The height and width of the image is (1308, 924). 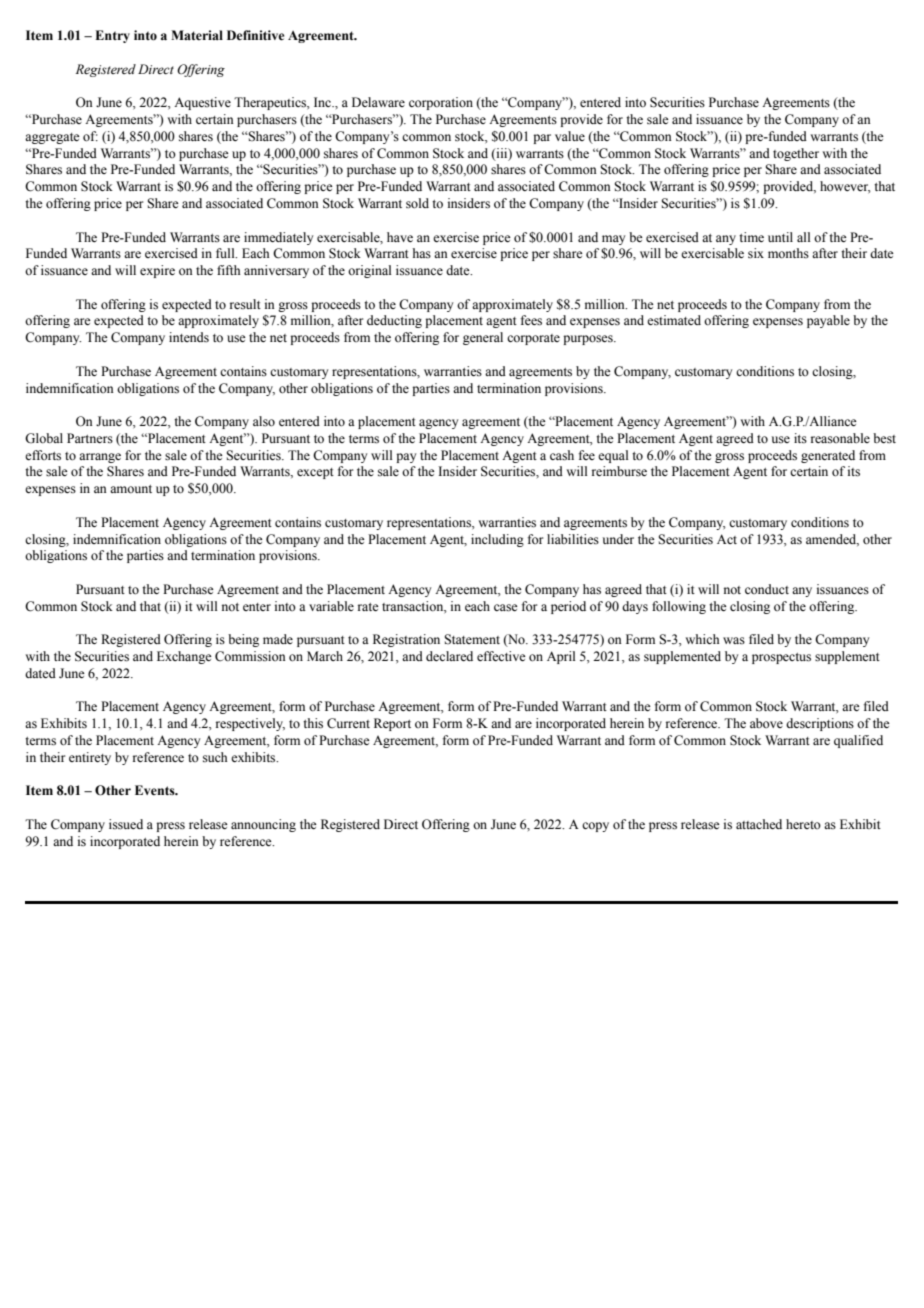 What do you see at coordinates (780, 237) in the image?
I see `until` at bounding box center [780, 237].
